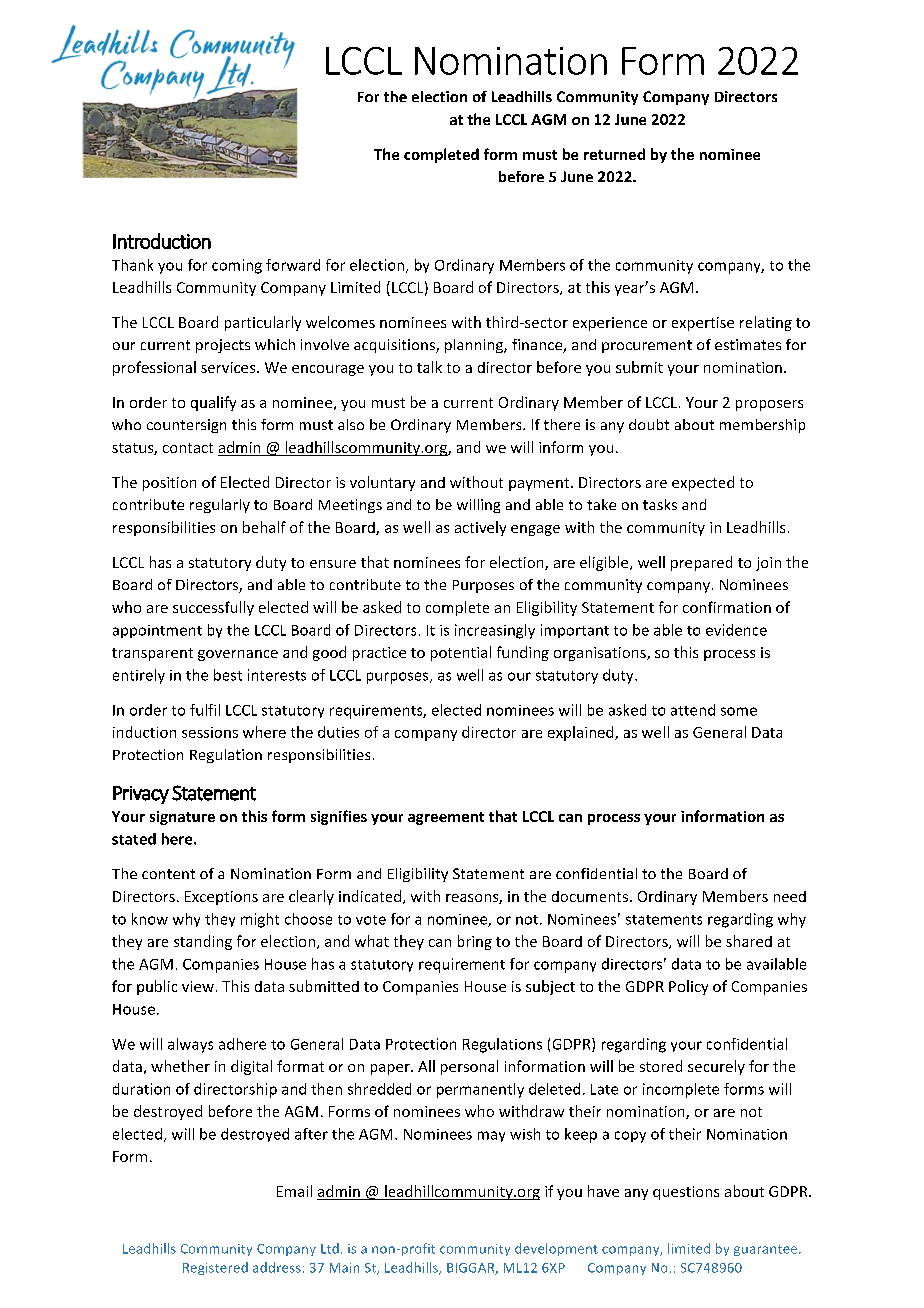 Image resolution: width=924 pixels, height=1308 pixels. I want to click on development, so click(556, 1249).
